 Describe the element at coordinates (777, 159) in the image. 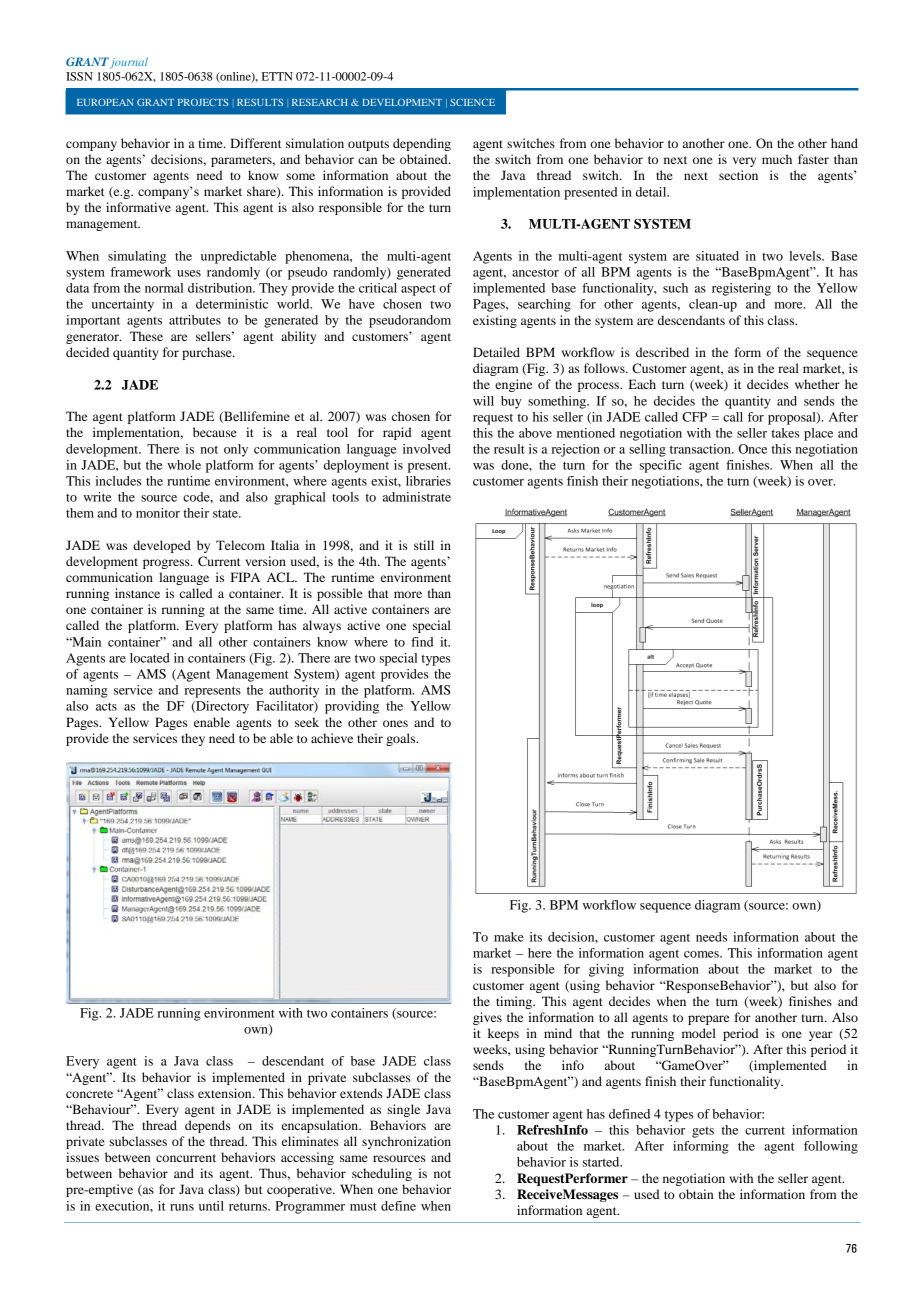

I see `much` at that location.
